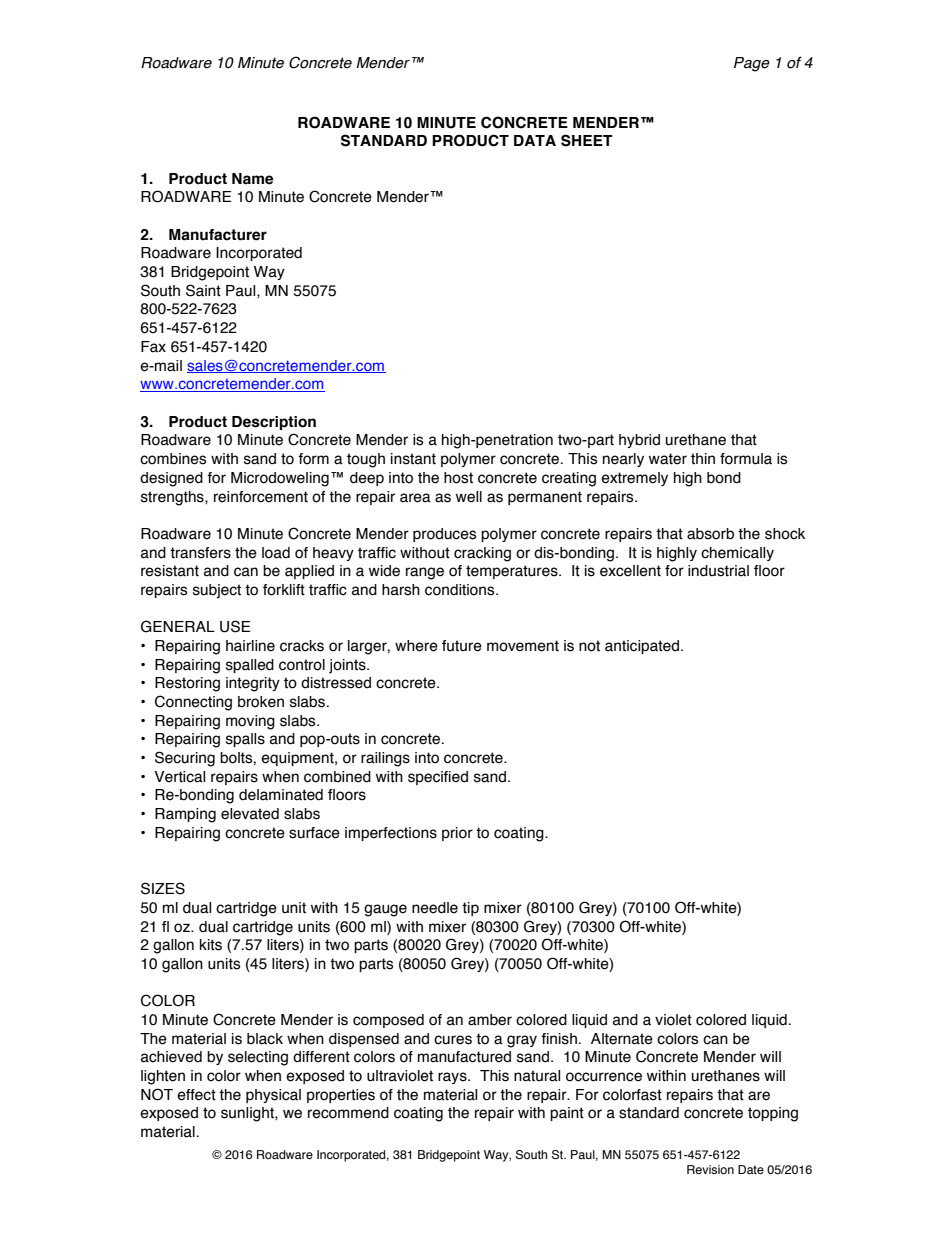  I want to click on specified, so click(438, 778).
